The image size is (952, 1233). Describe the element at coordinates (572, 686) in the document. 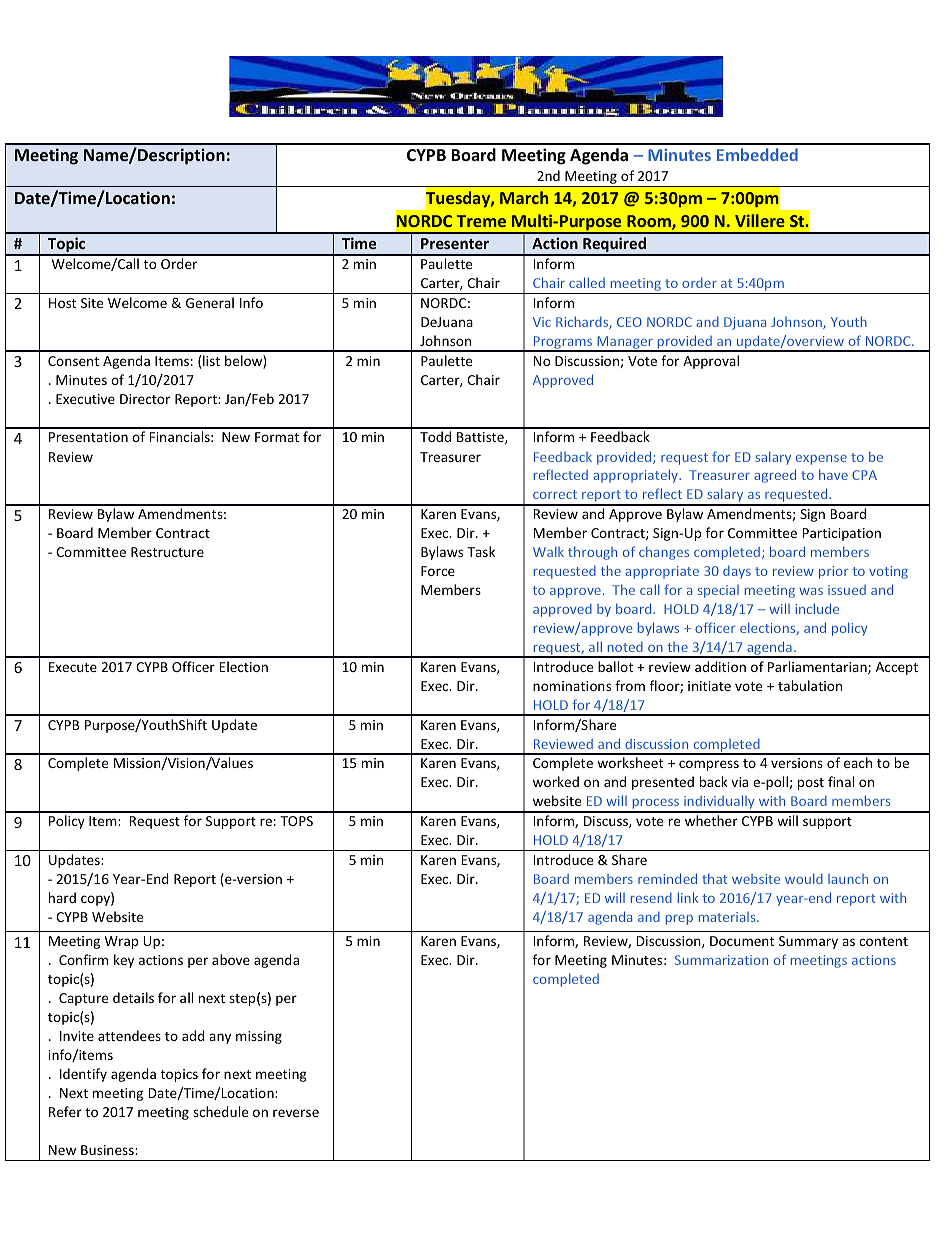

I see `nominations` at that location.
